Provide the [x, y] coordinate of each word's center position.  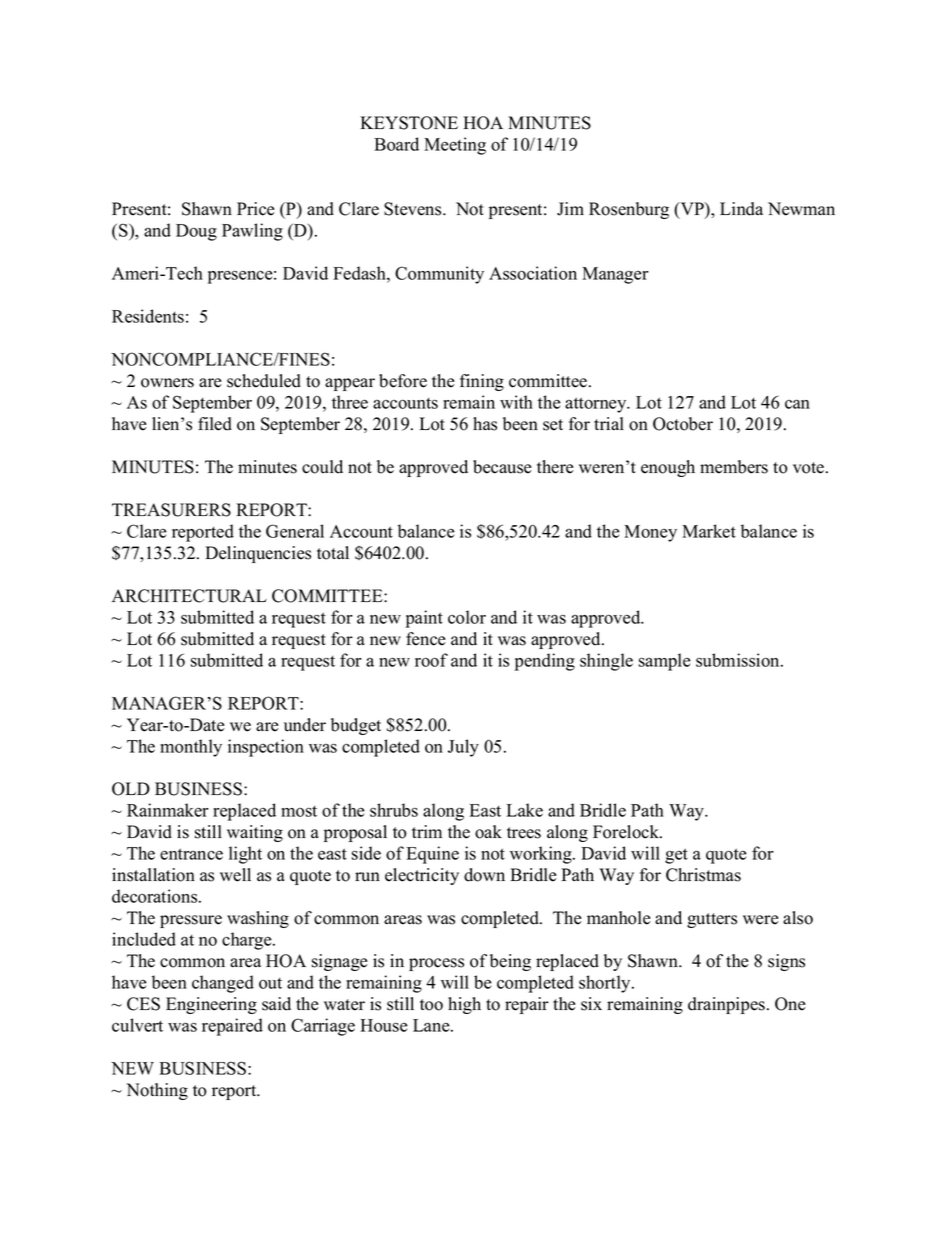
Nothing [157, 1091]
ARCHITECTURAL [189, 596]
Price [256, 209]
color [467, 617]
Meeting [455, 146]
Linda [741, 209]
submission [739, 660]
